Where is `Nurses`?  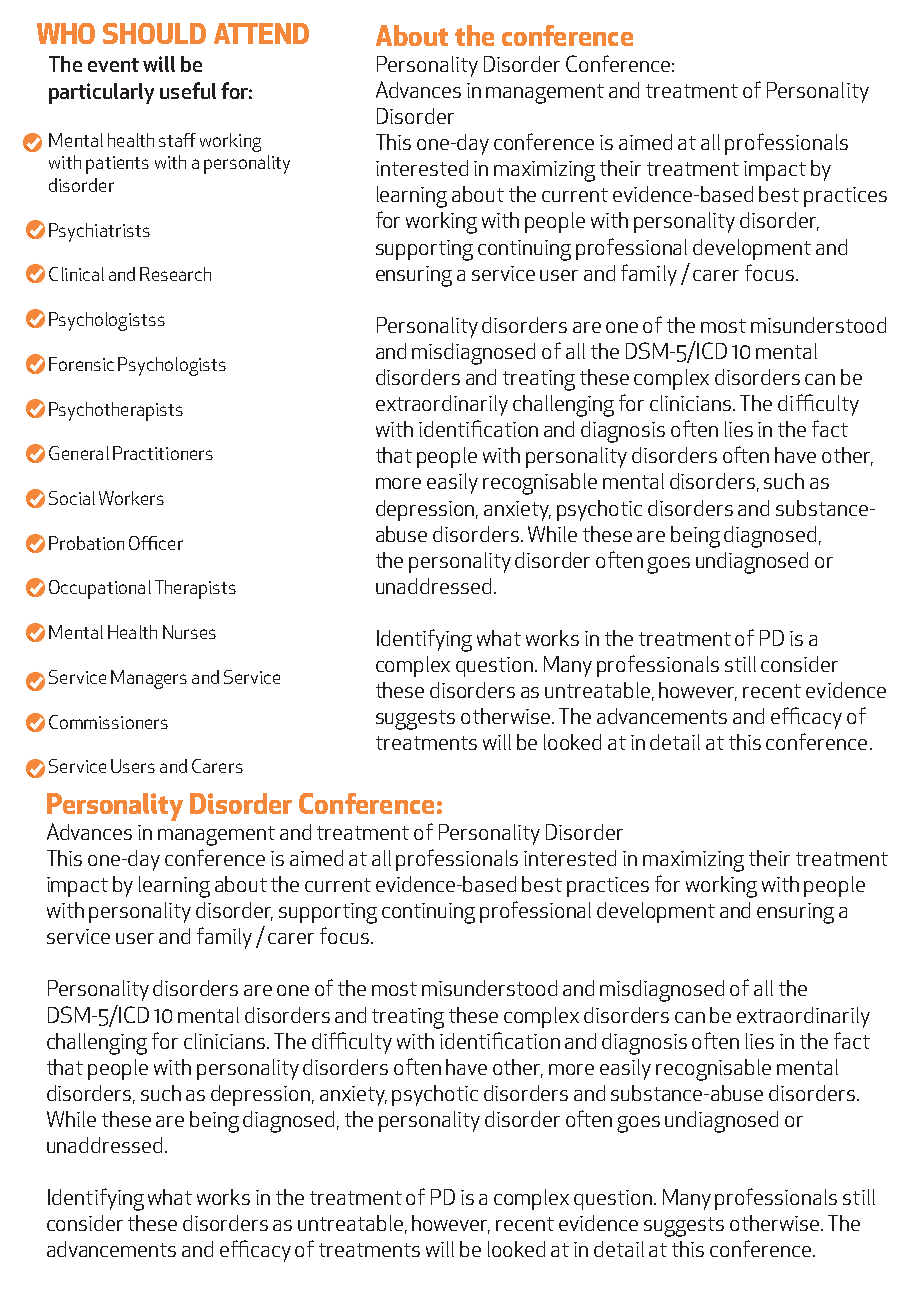 Nurses is located at coordinates (189, 632).
